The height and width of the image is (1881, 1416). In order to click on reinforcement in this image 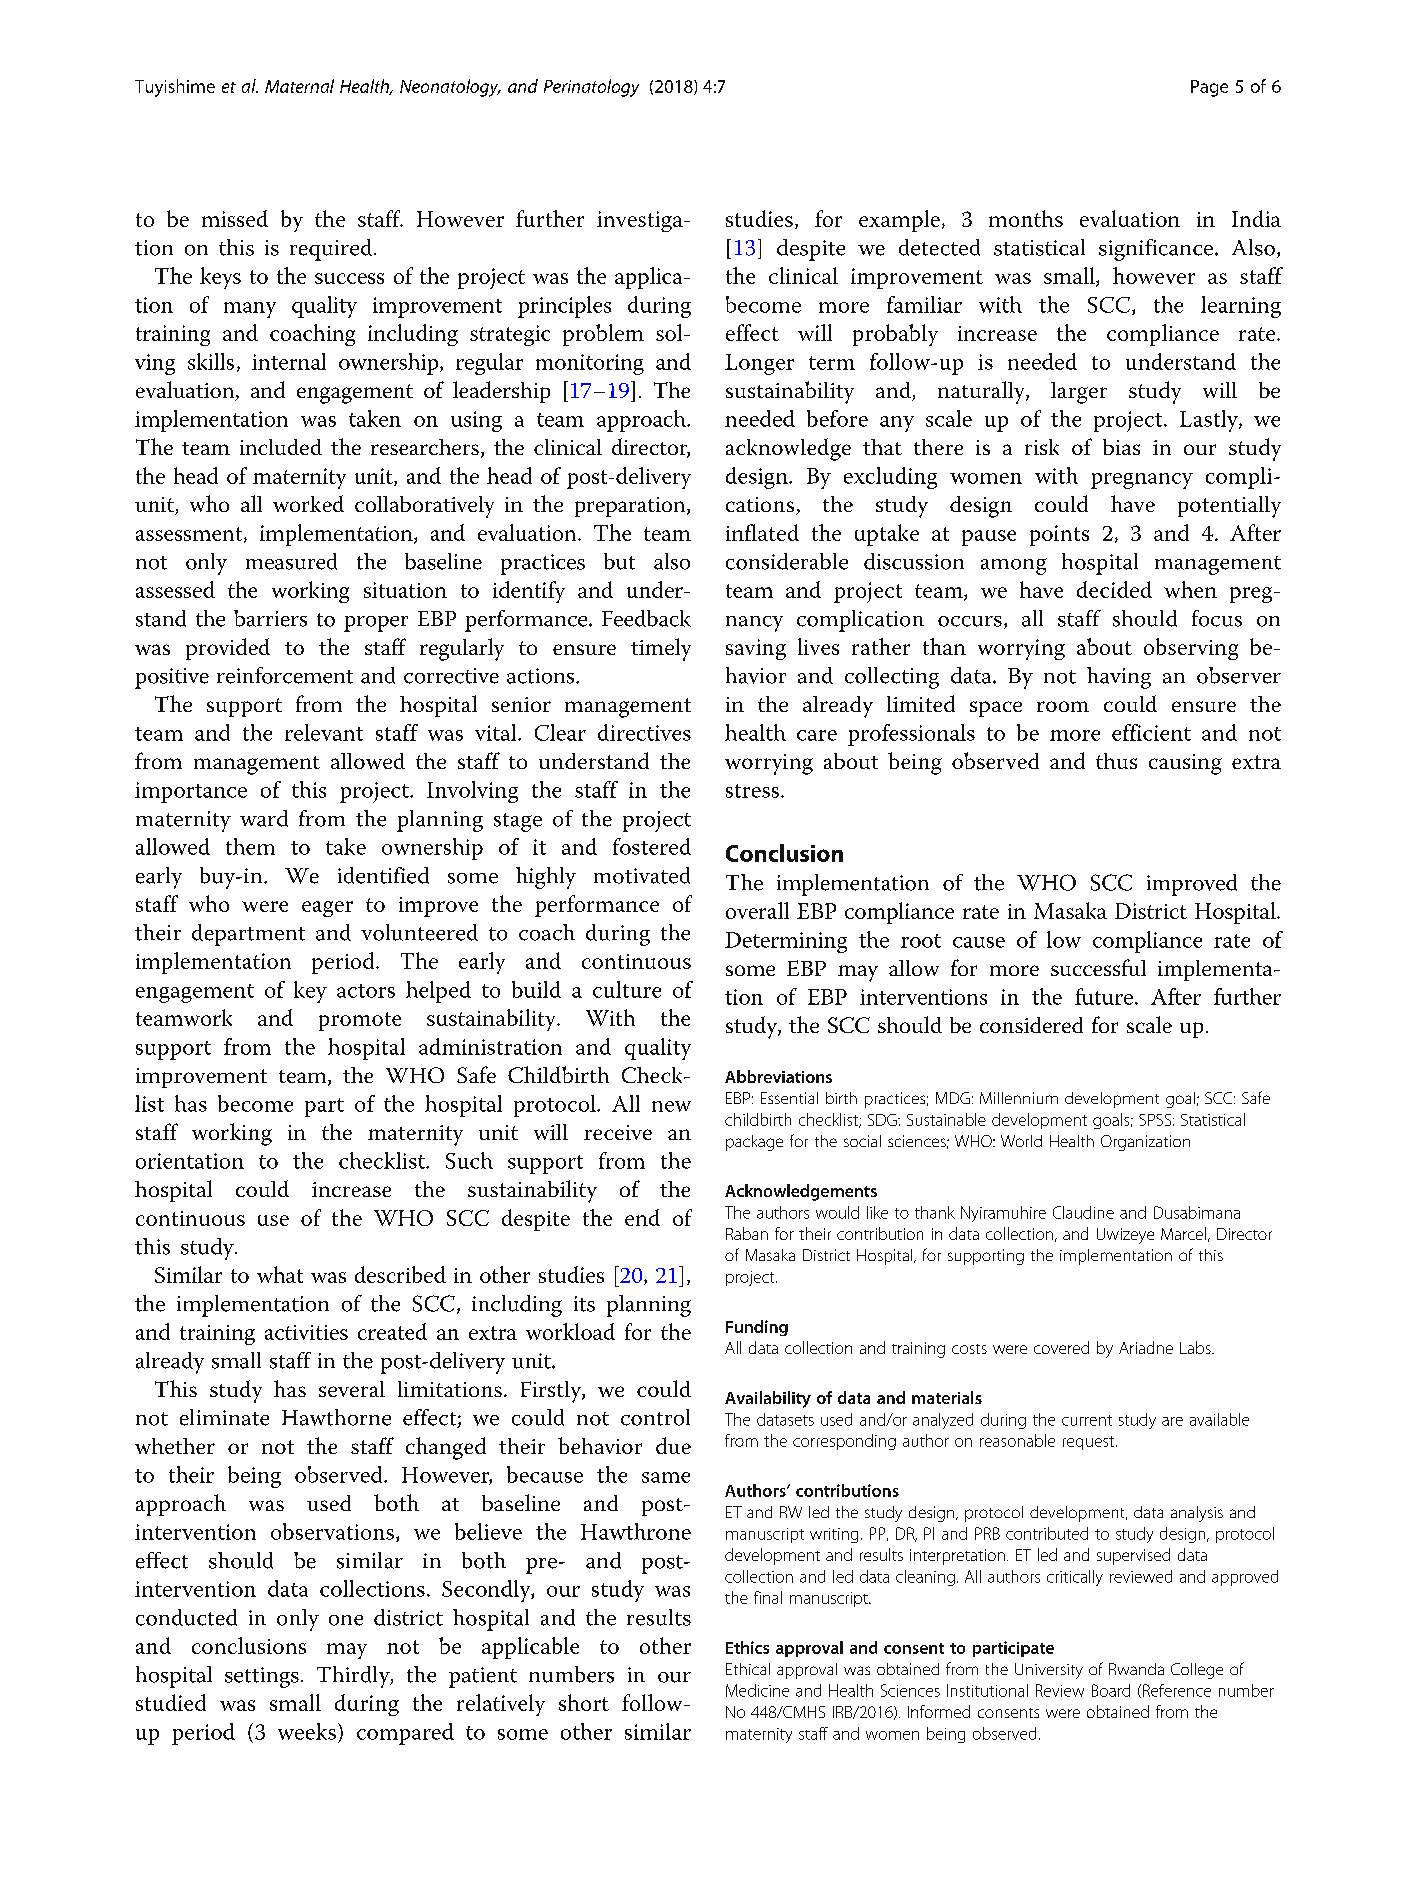, I will do `click(285, 675)`.
